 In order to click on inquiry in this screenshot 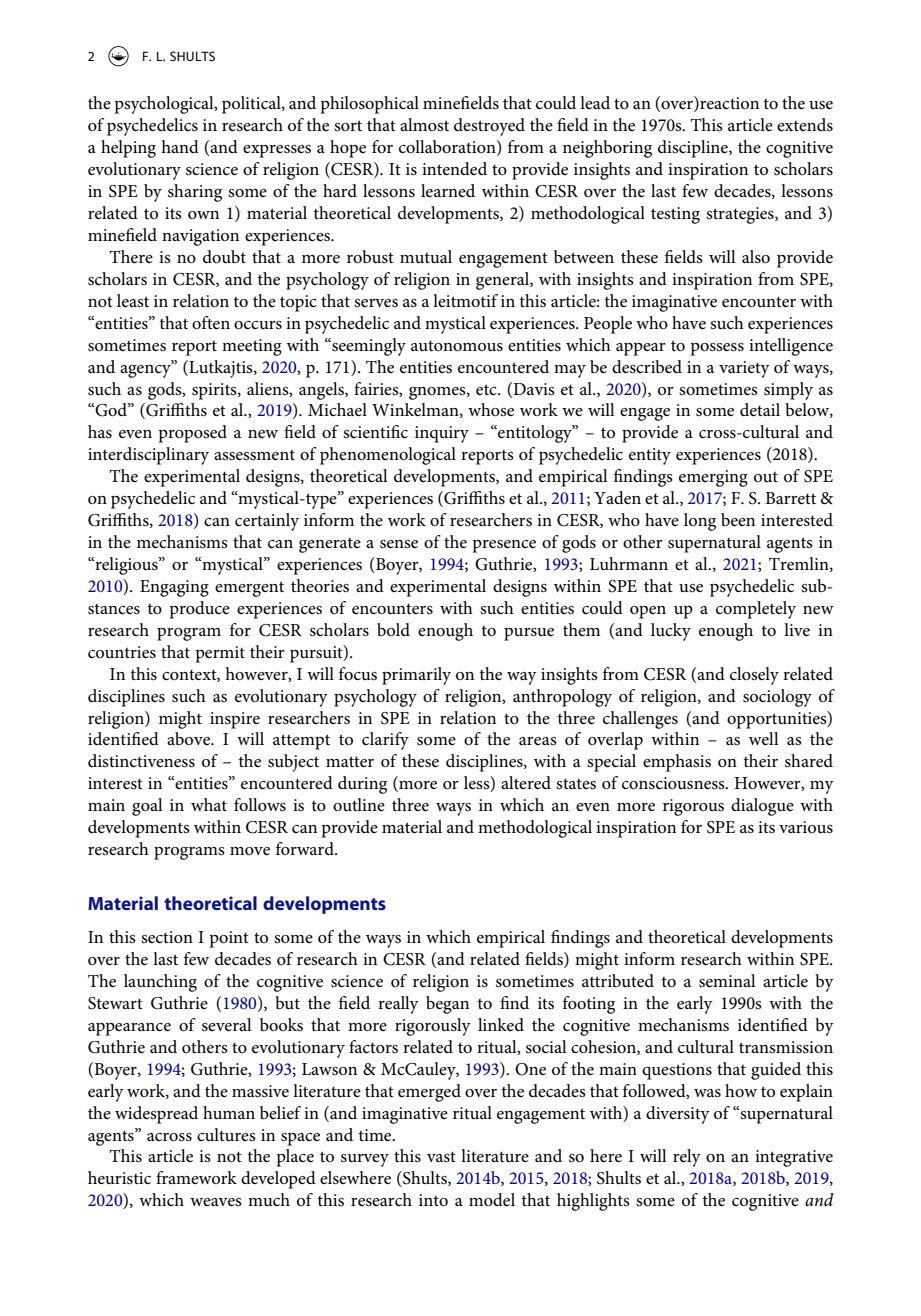, I will do `click(442, 434)`.
